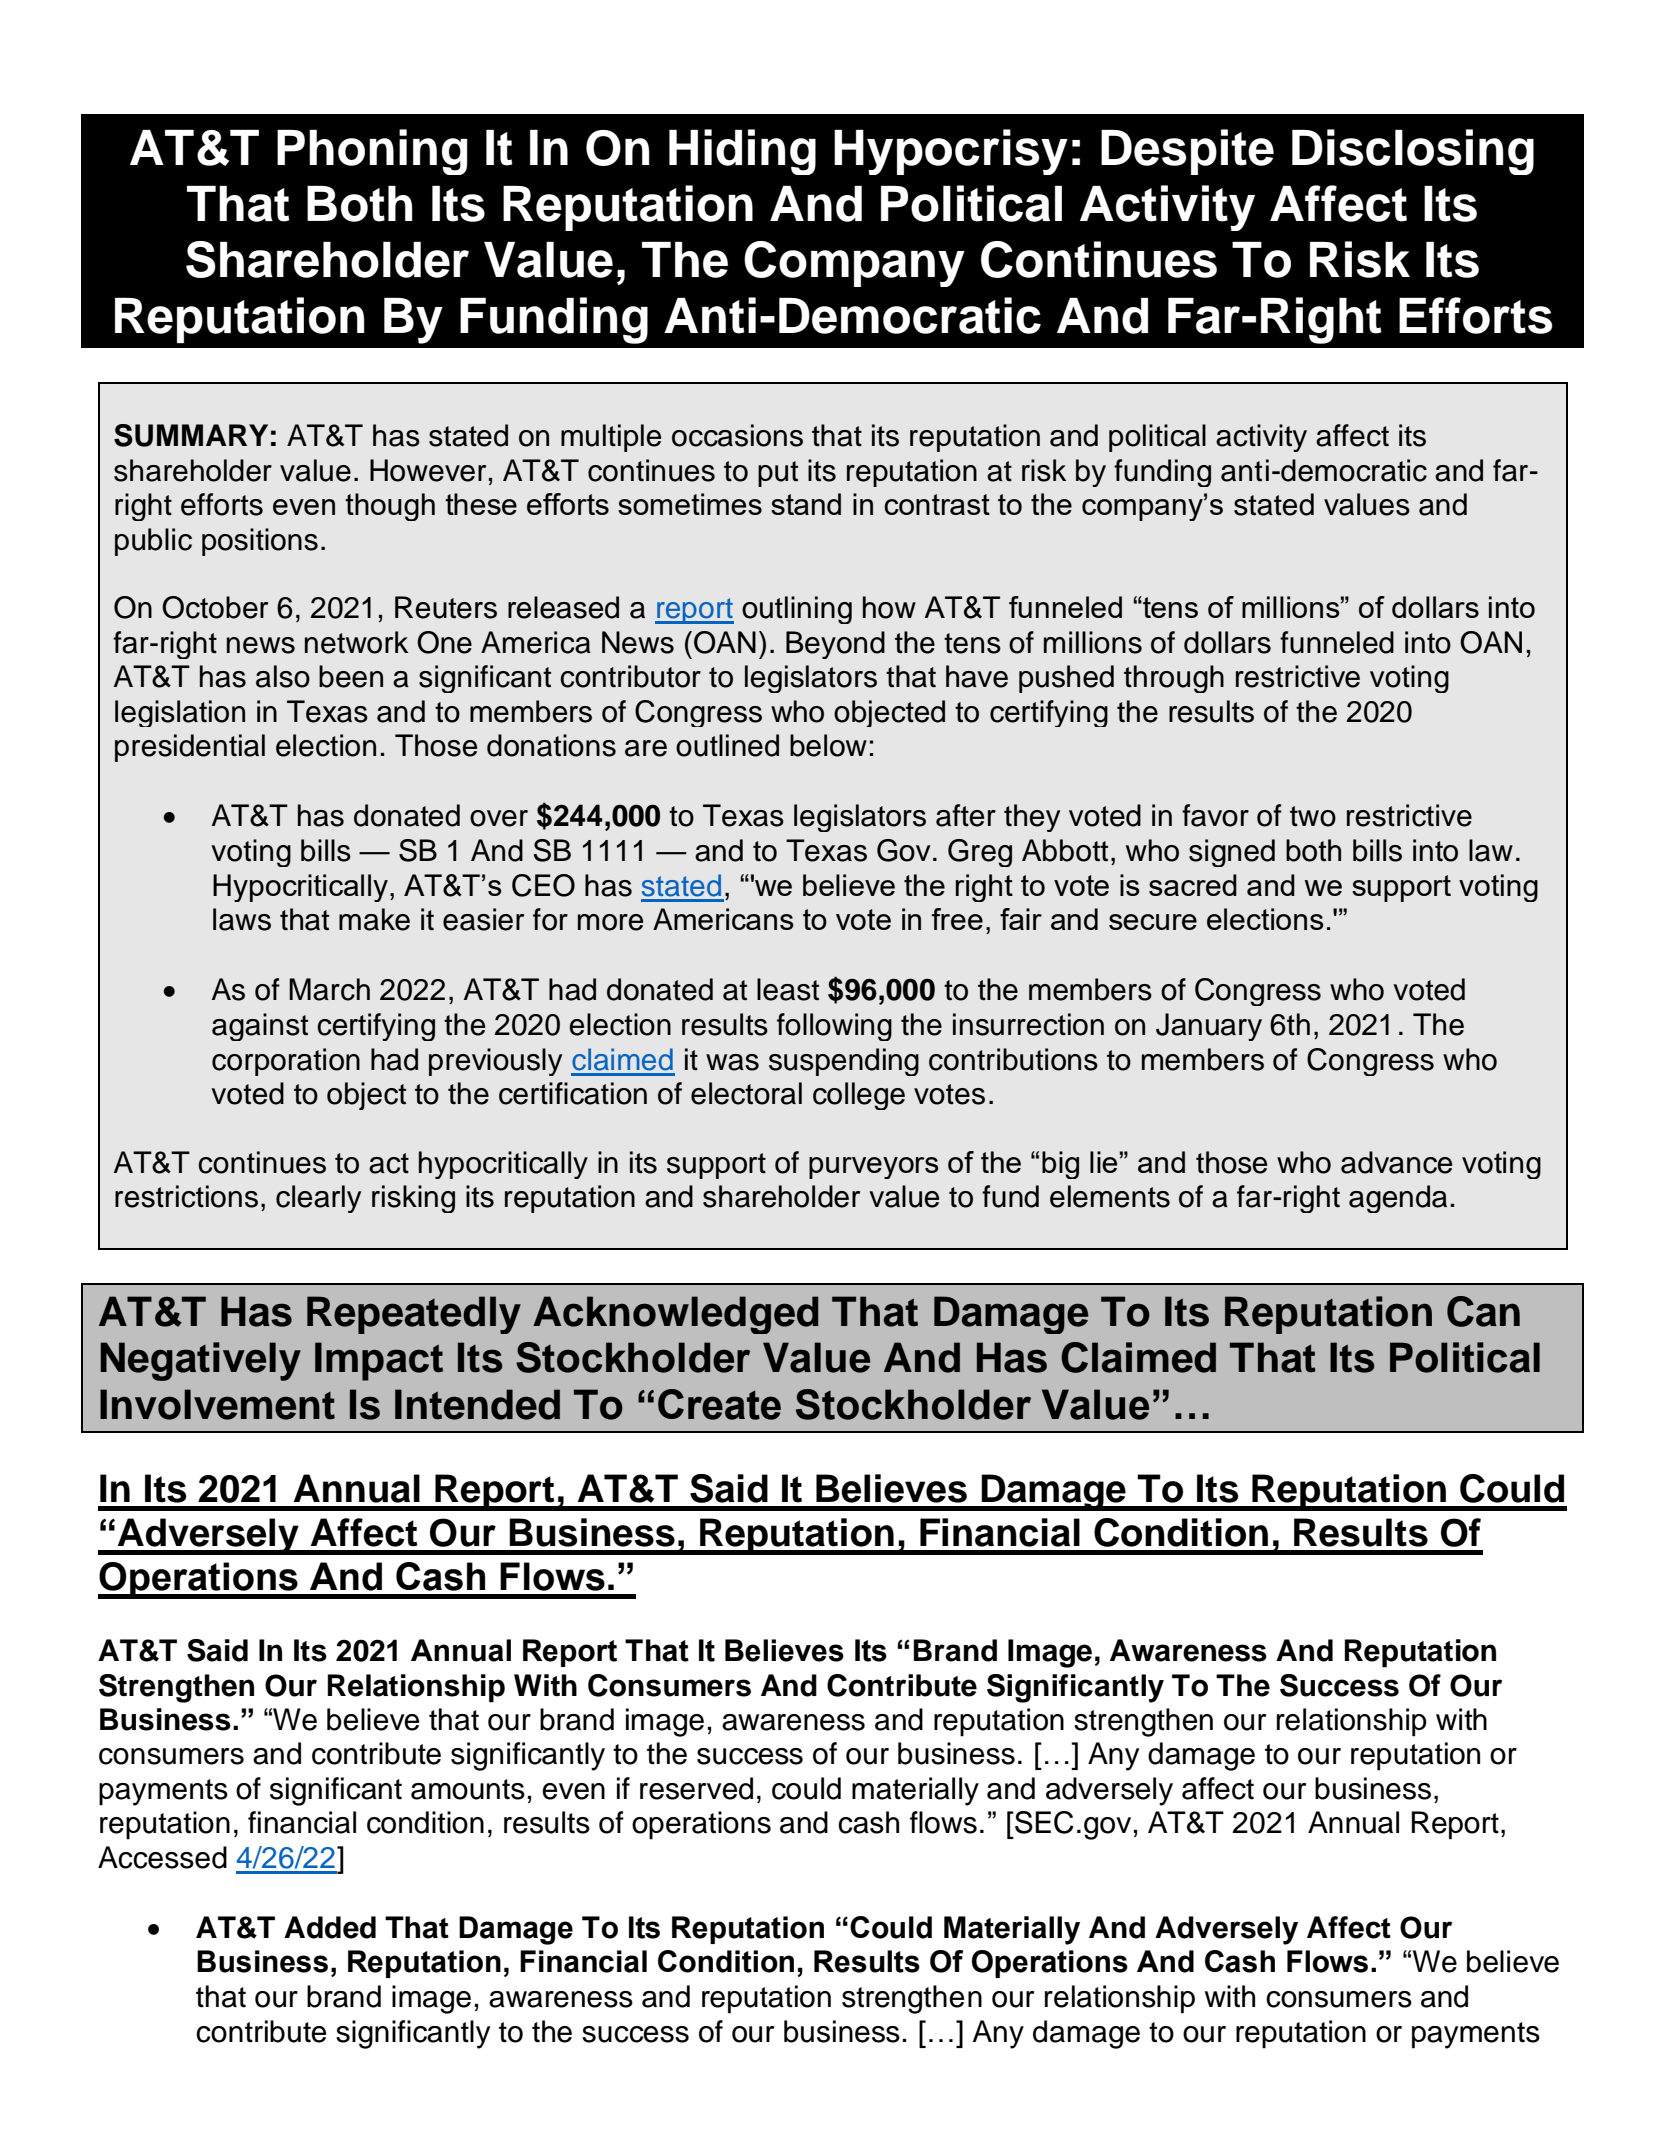  I want to click on Despite, so click(1187, 152).
